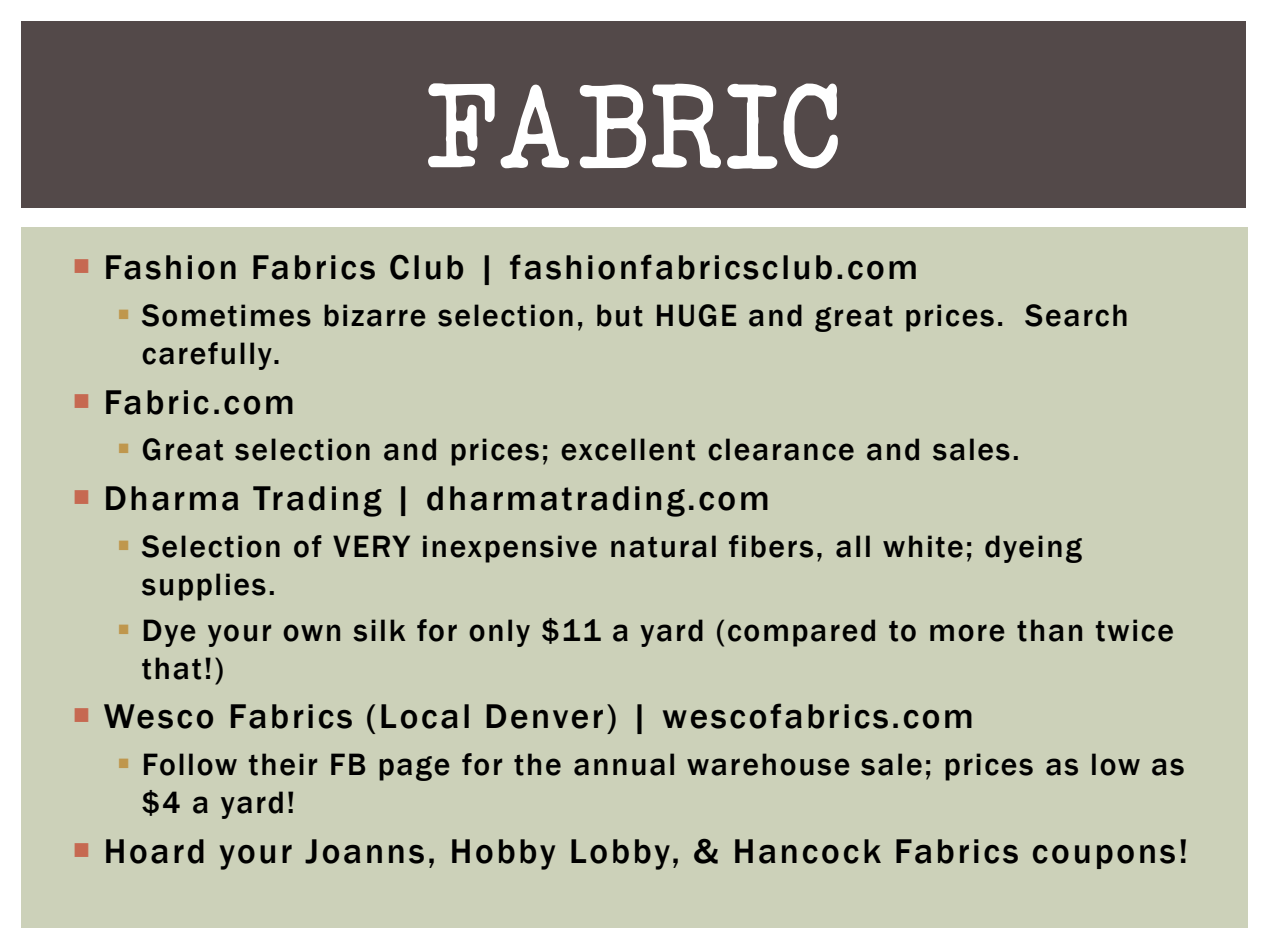  What do you see at coordinates (1104, 857) in the image?
I see `coupons` at bounding box center [1104, 857].
